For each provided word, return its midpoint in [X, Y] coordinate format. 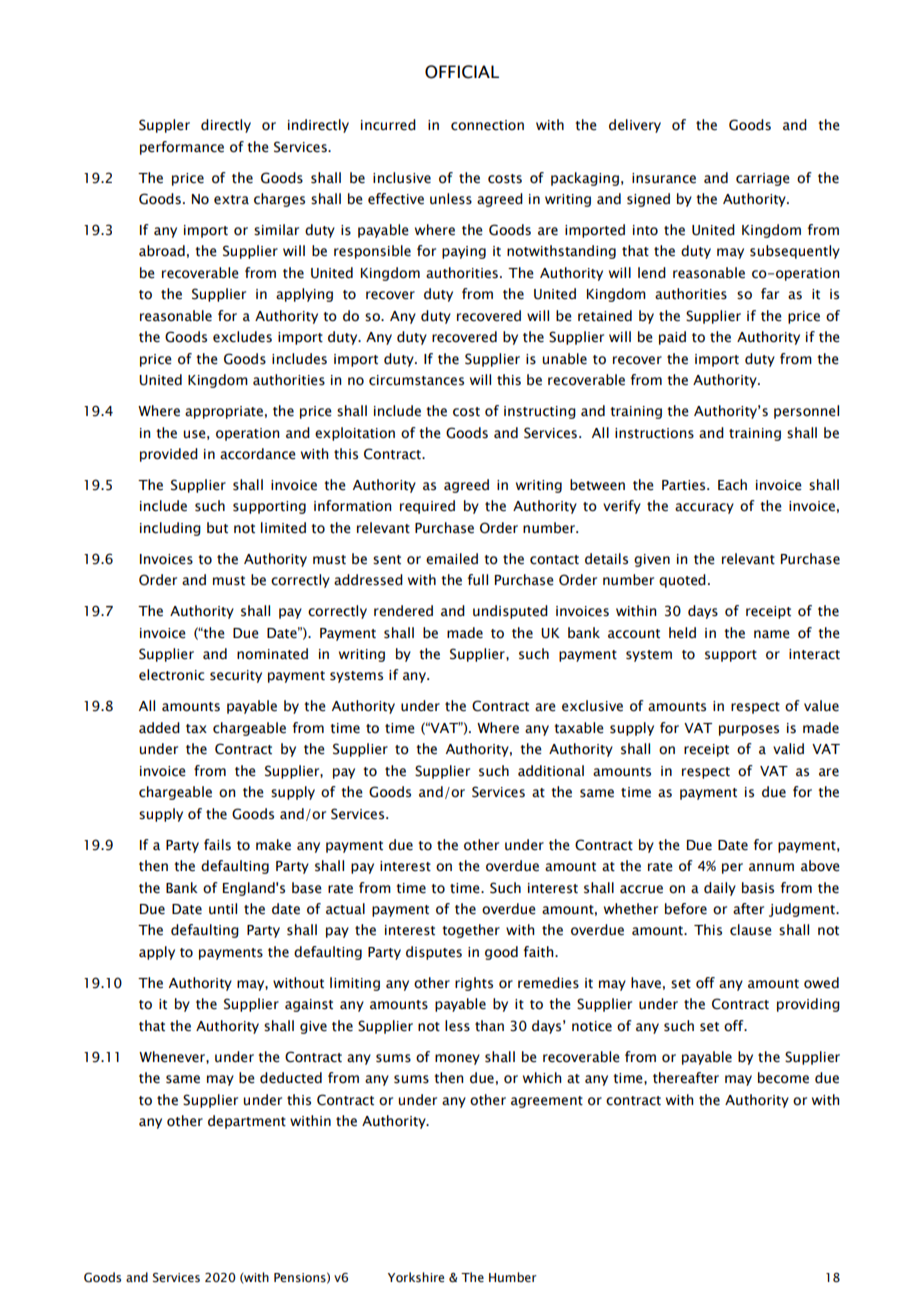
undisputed [510, 612]
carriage [763, 179]
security [236, 676]
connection [487, 125]
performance [182, 148]
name [772, 634]
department [247, 1122]
